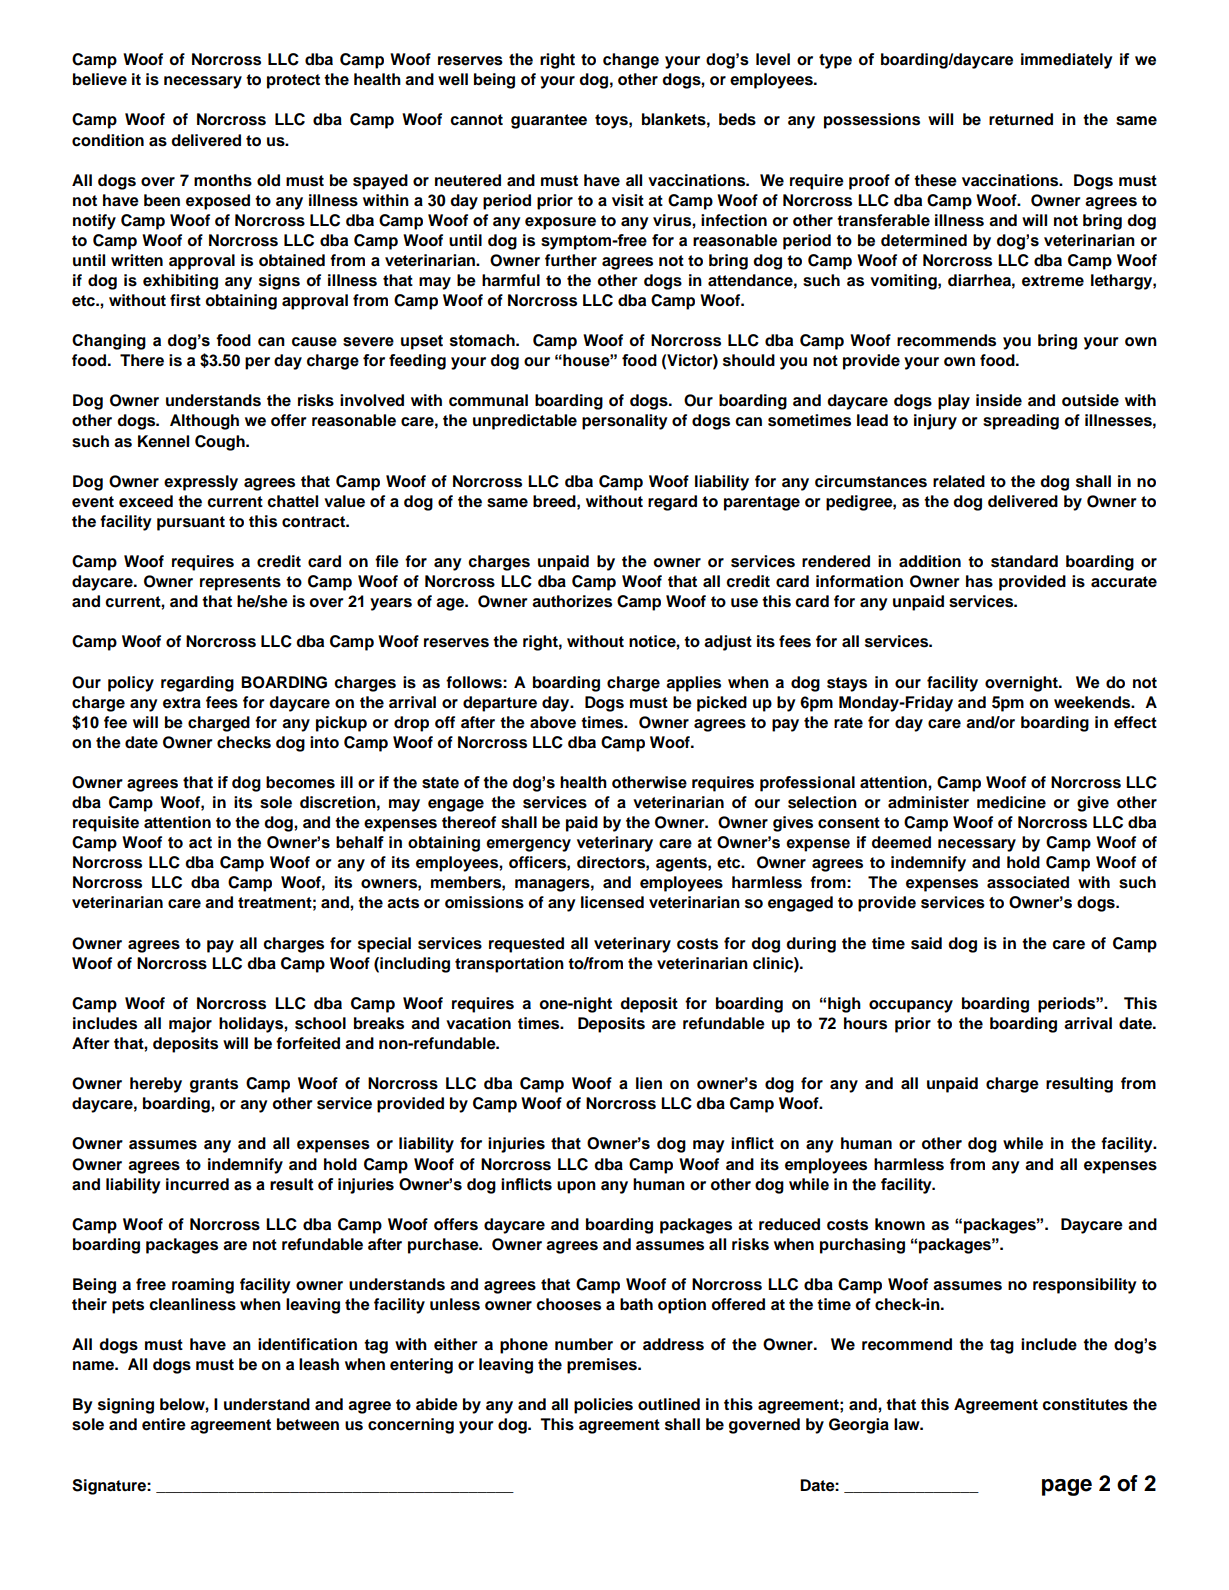 The height and width of the screenshot is (1590, 1229). What do you see at coordinates (190, 1025) in the screenshot?
I see `major` at bounding box center [190, 1025].
